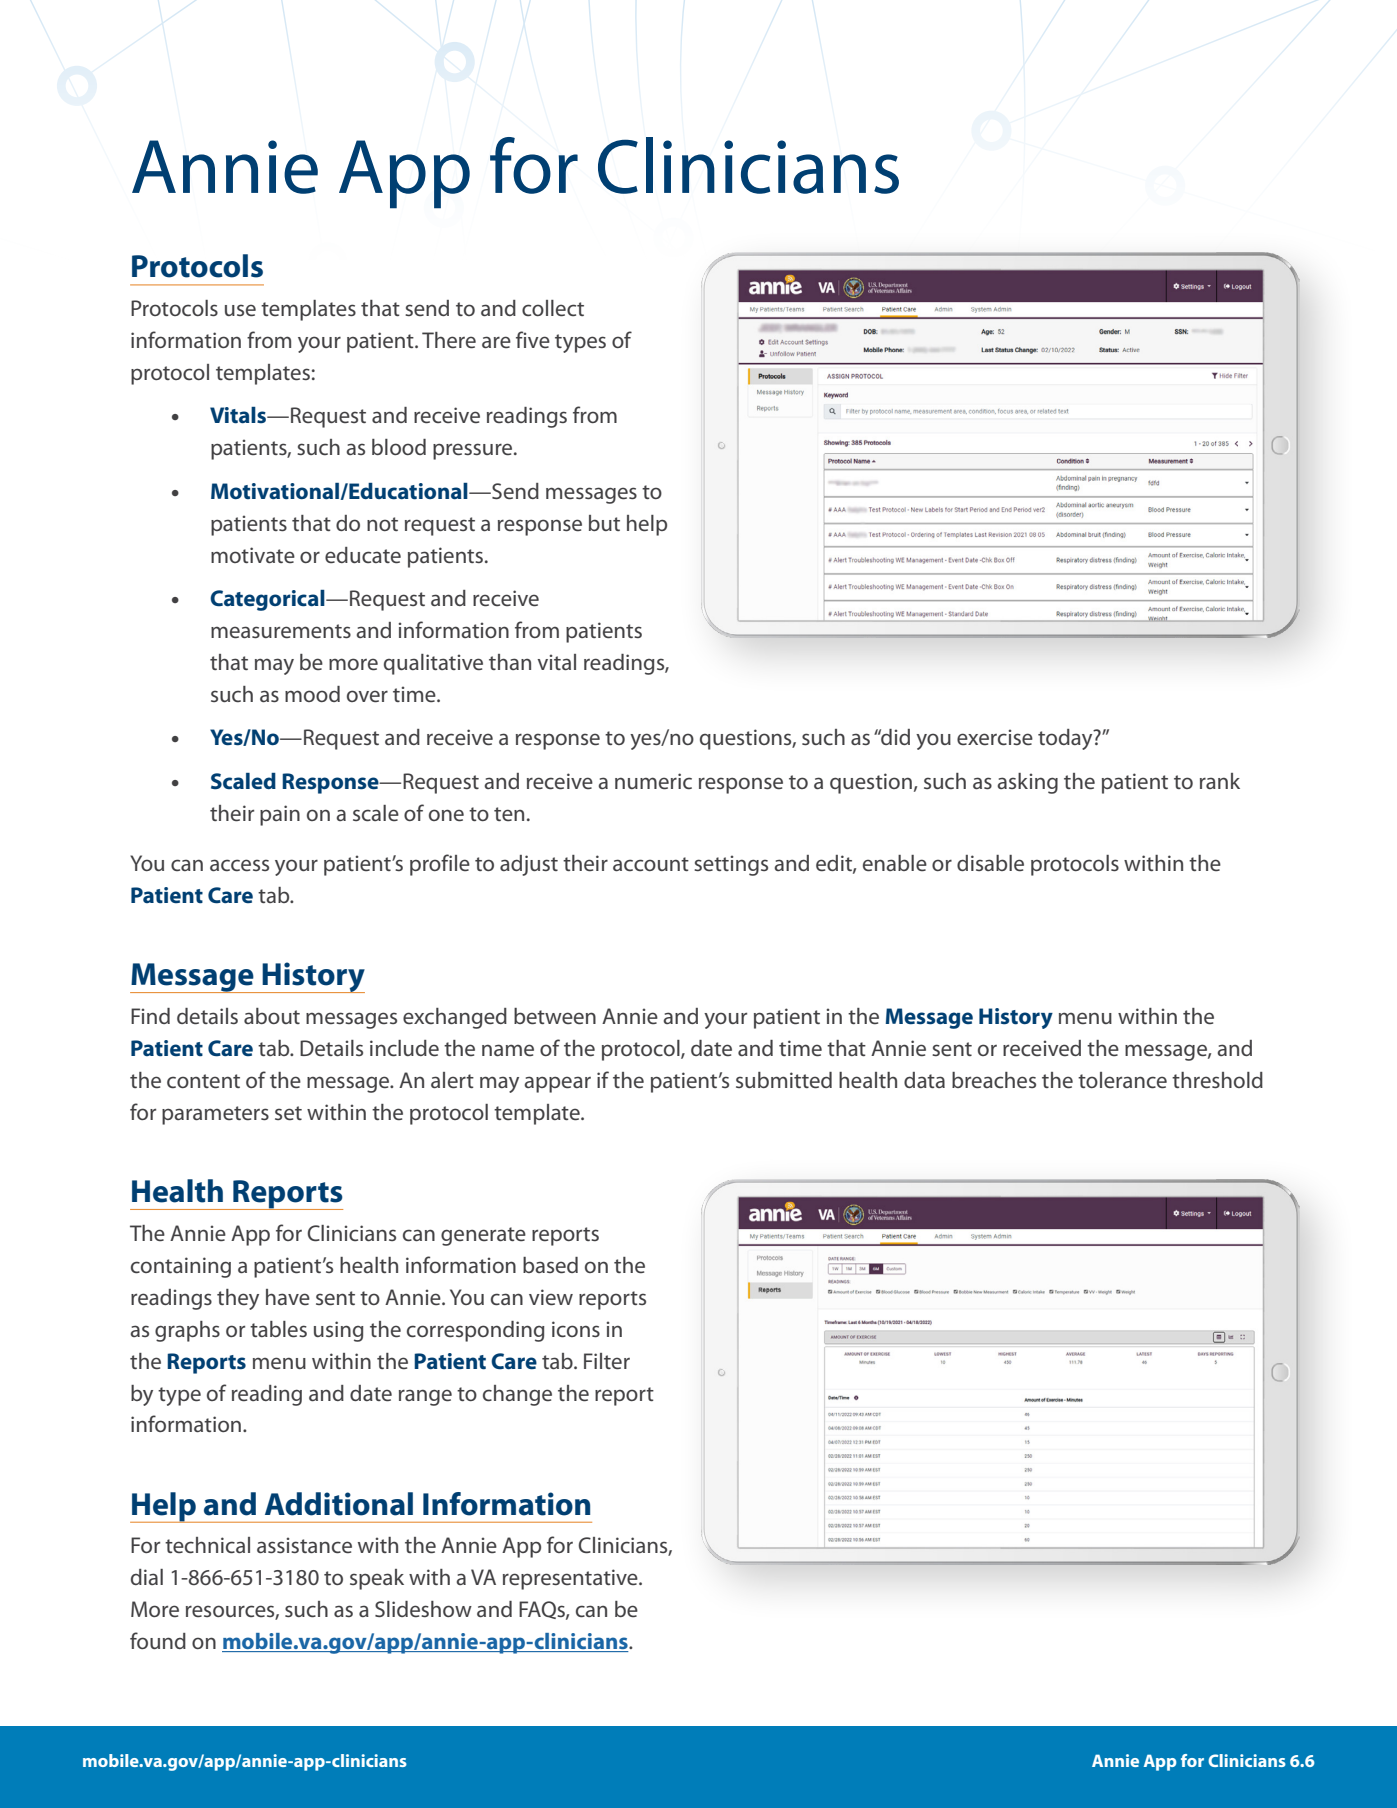 Image resolution: width=1397 pixels, height=1808 pixels. I want to click on based, so click(550, 1265).
